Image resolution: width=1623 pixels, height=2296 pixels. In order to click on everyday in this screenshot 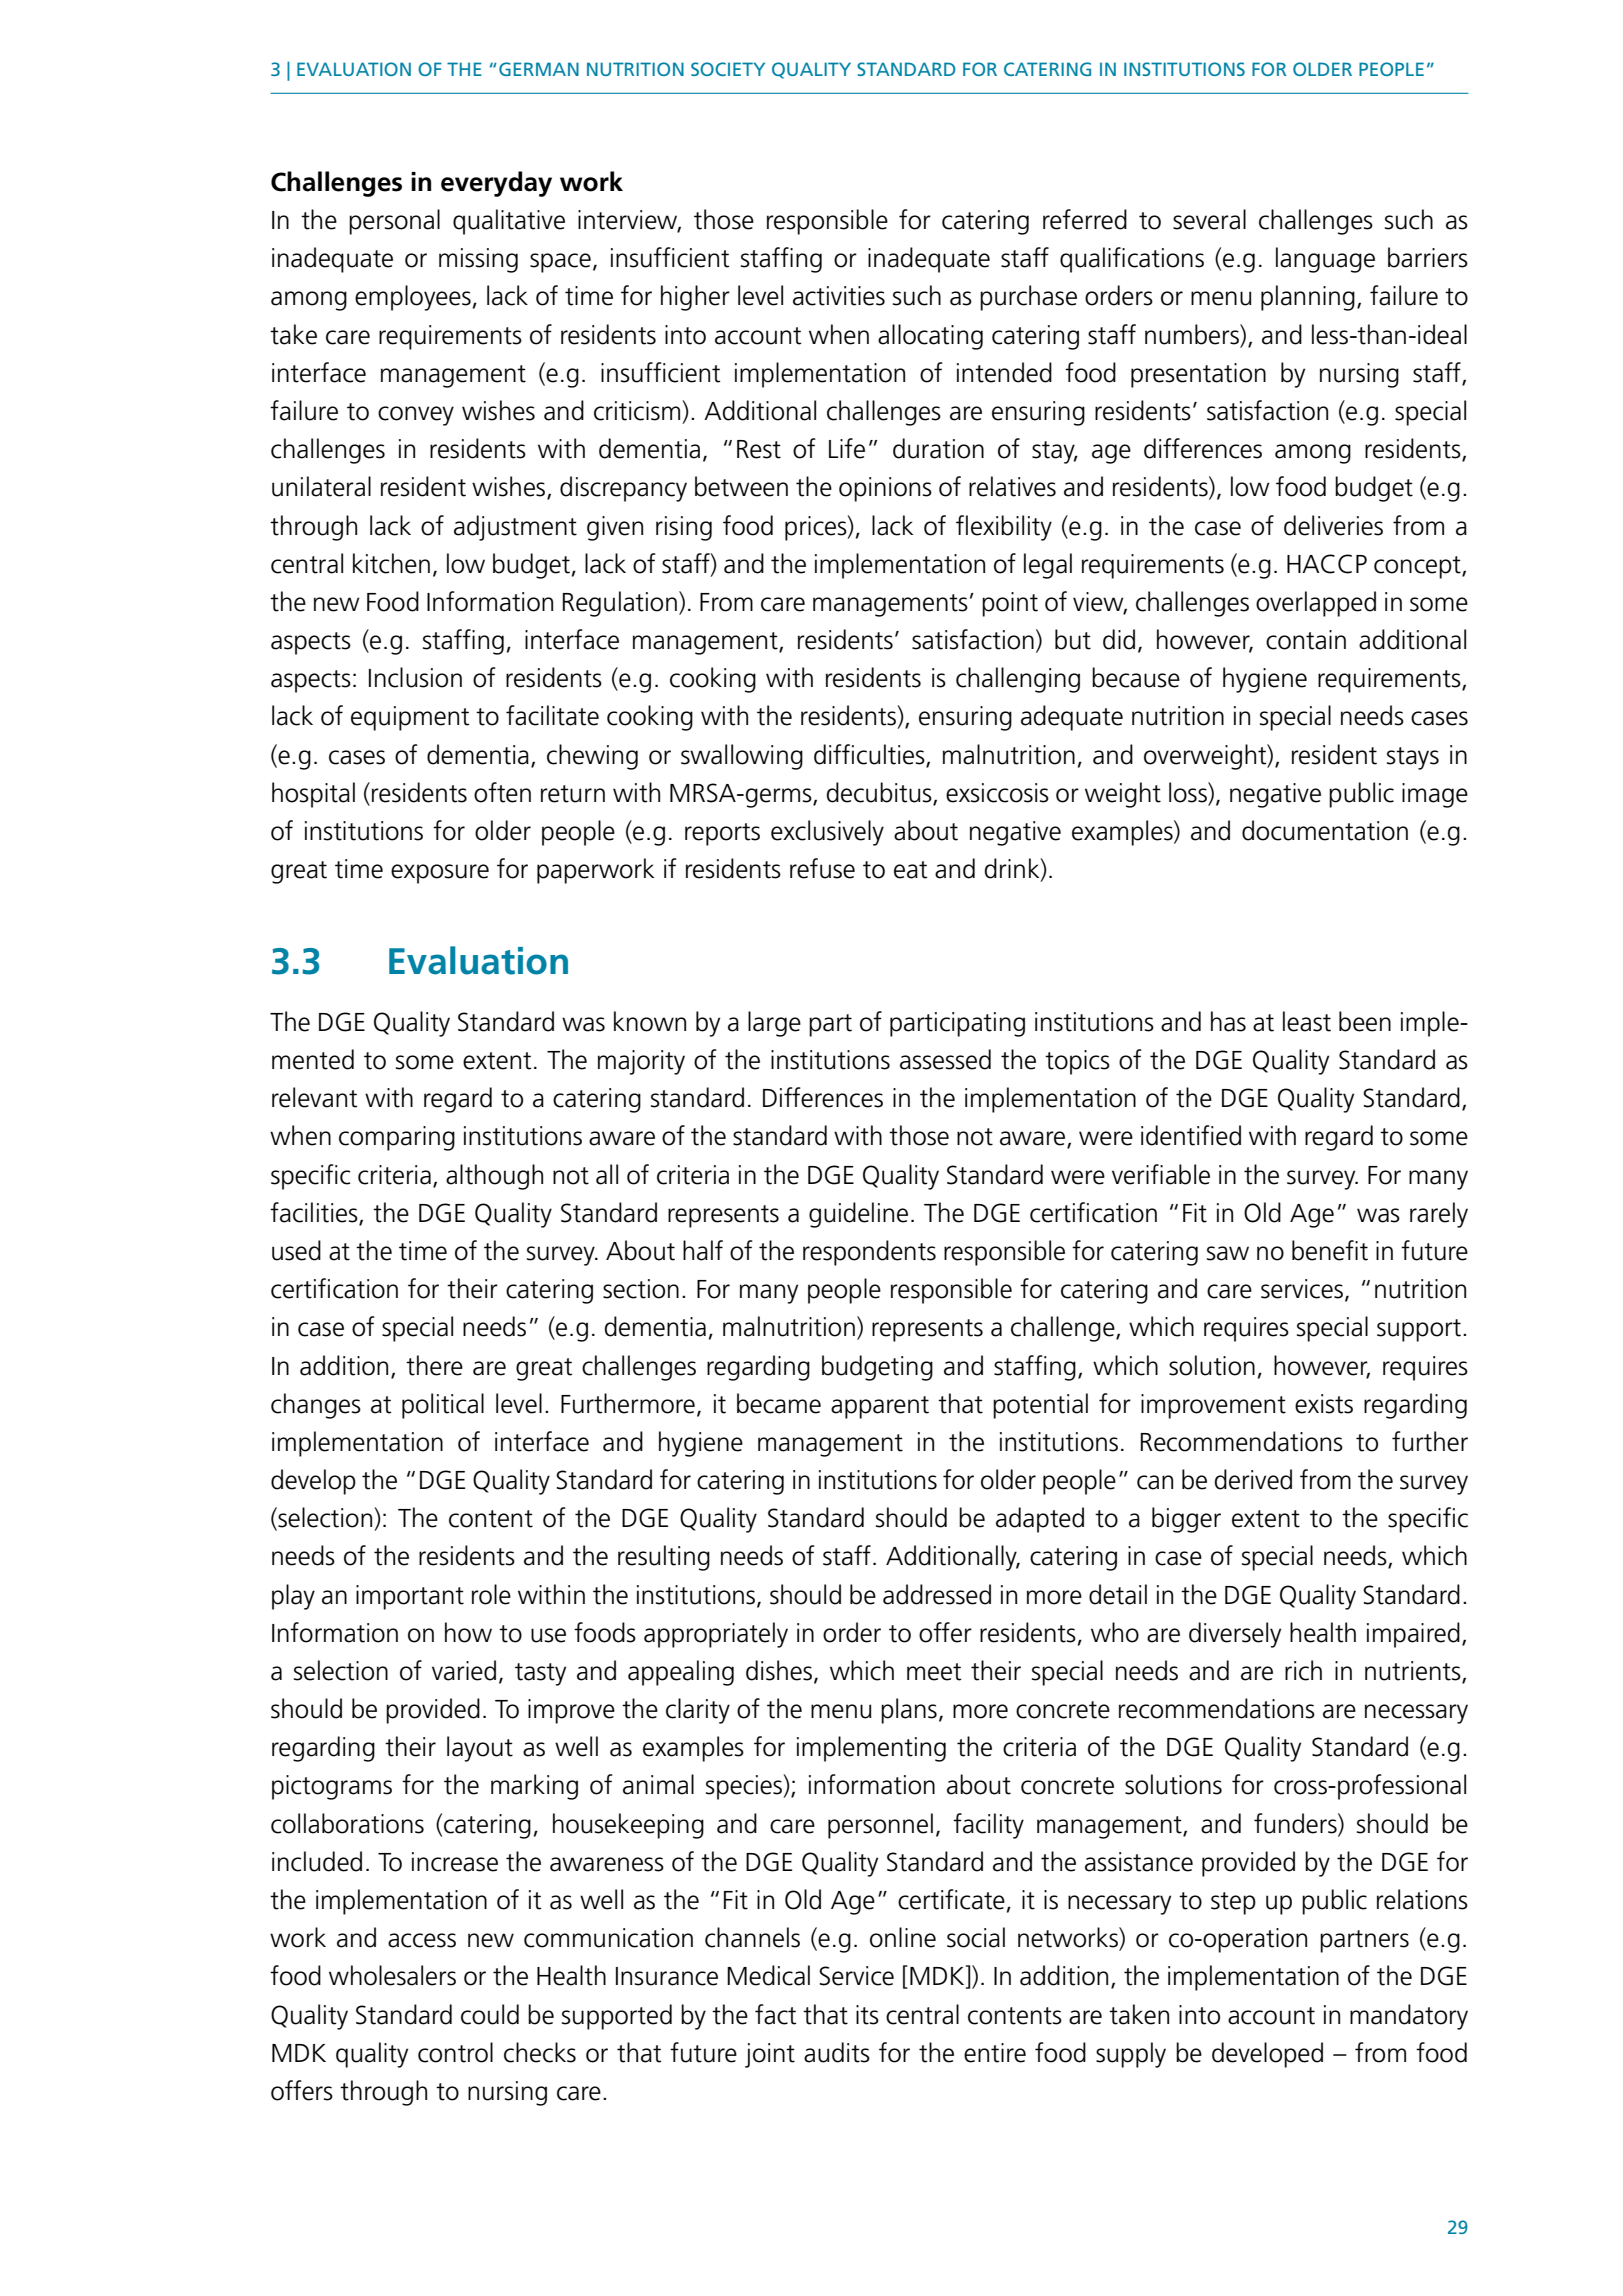, I will do `click(496, 184)`.
